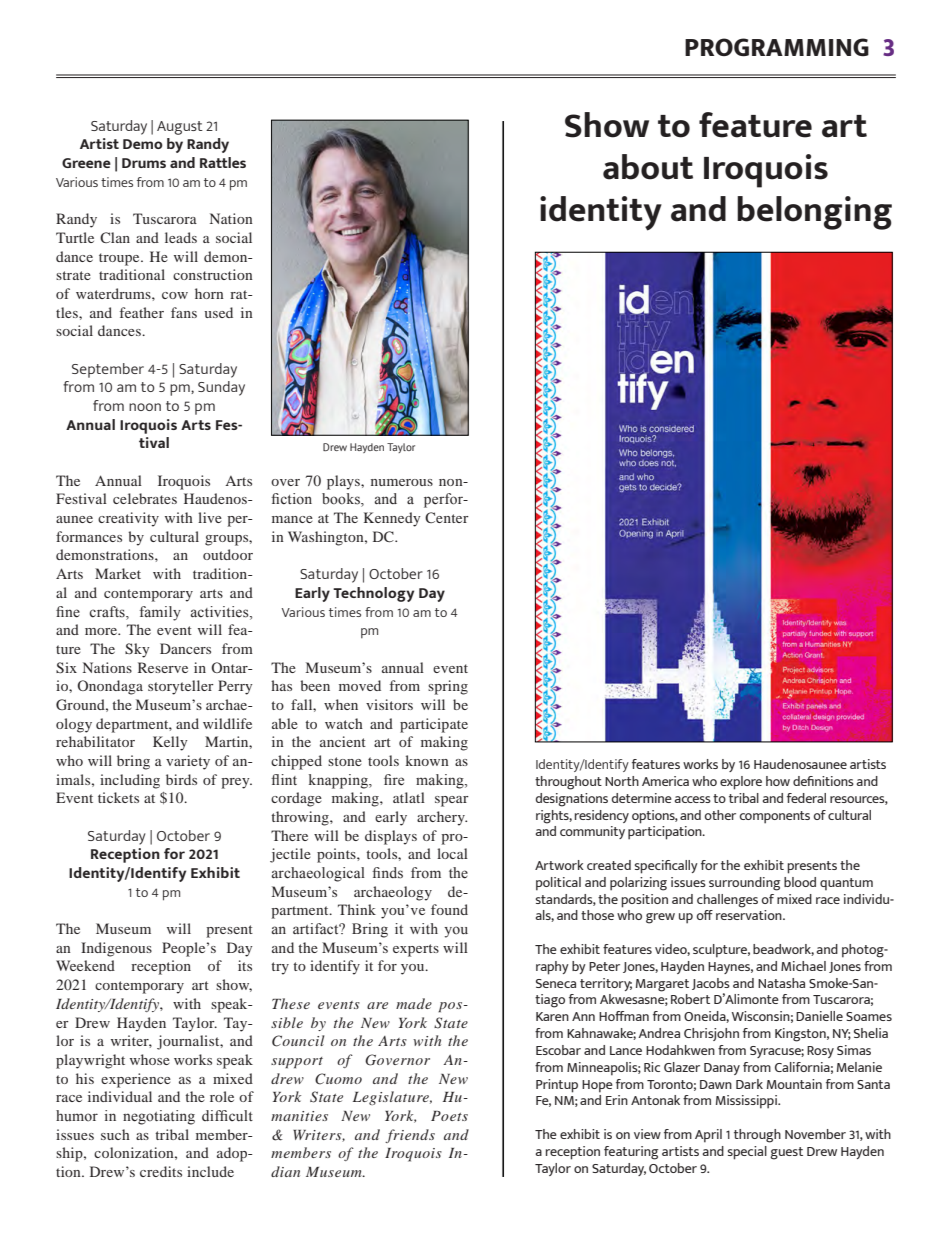 The width and height of the screenshot is (952, 1233). I want to click on about, so click(648, 167).
